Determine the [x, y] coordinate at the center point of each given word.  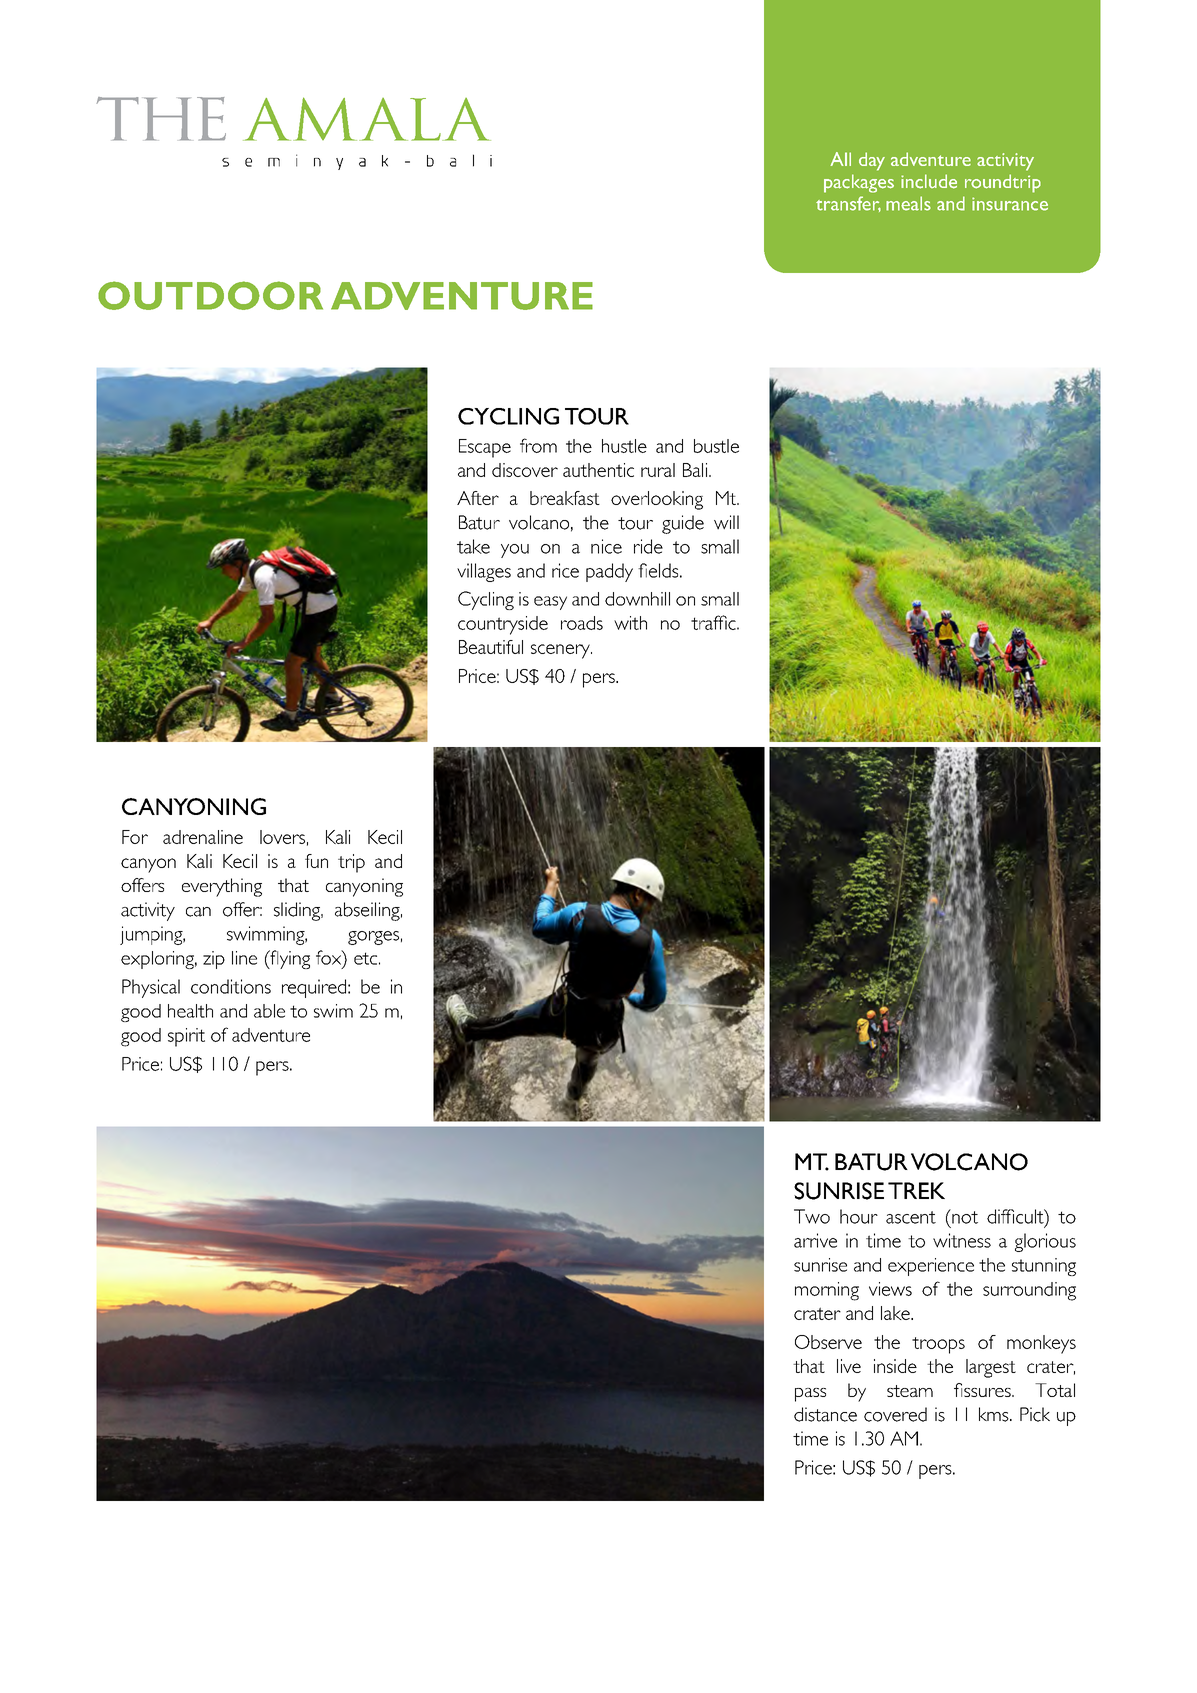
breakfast [565, 498]
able [269, 1011]
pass [810, 1395]
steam [910, 1391]
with [630, 623]
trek [916, 1190]
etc [365, 958]
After [478, 498]
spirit [186, 1037]
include [929, 181]
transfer [848, 204]
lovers [282, 837]
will [726, 522]
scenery [561, 651]
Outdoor [210, 295]
